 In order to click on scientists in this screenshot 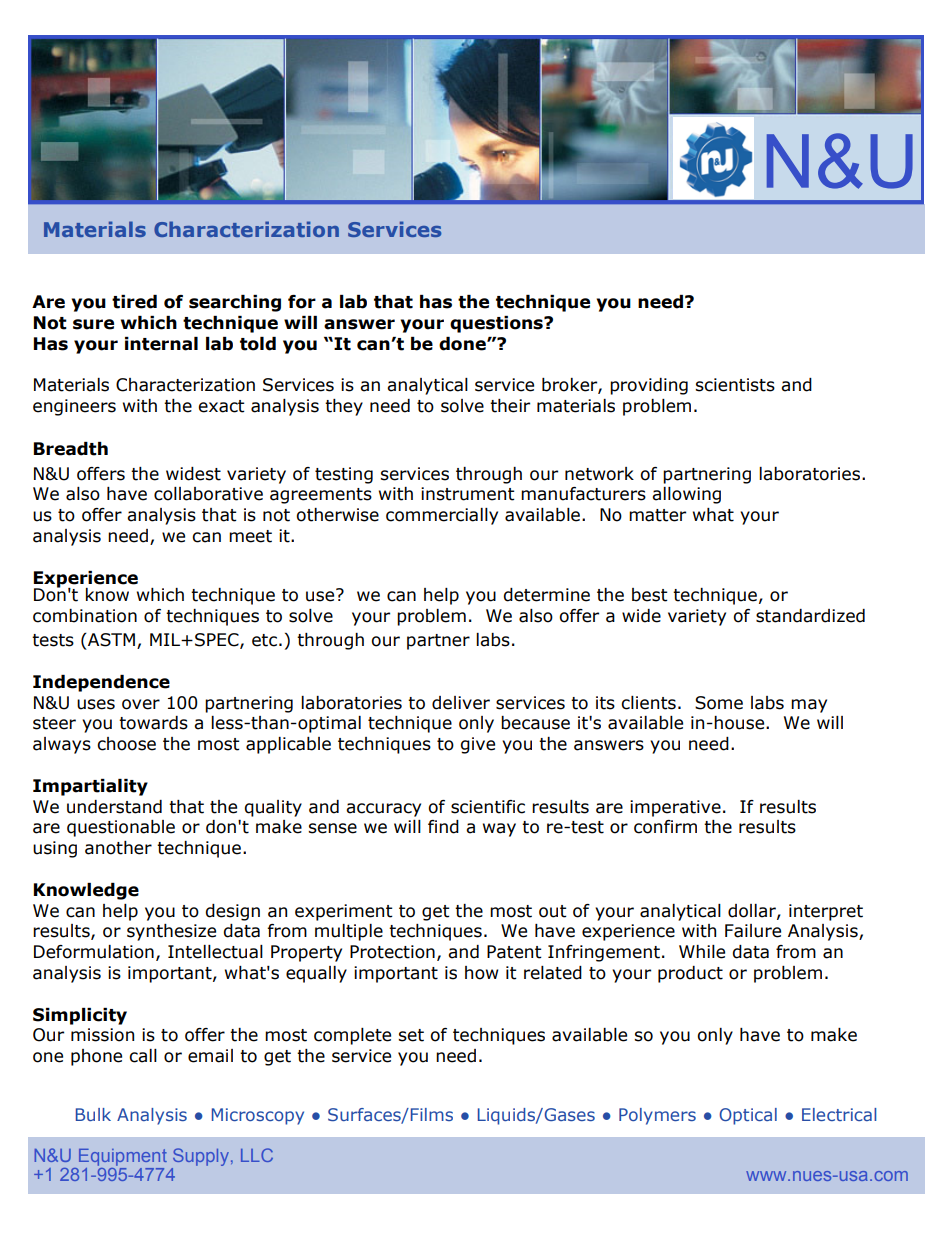, I will do `click(735, 385)`.
